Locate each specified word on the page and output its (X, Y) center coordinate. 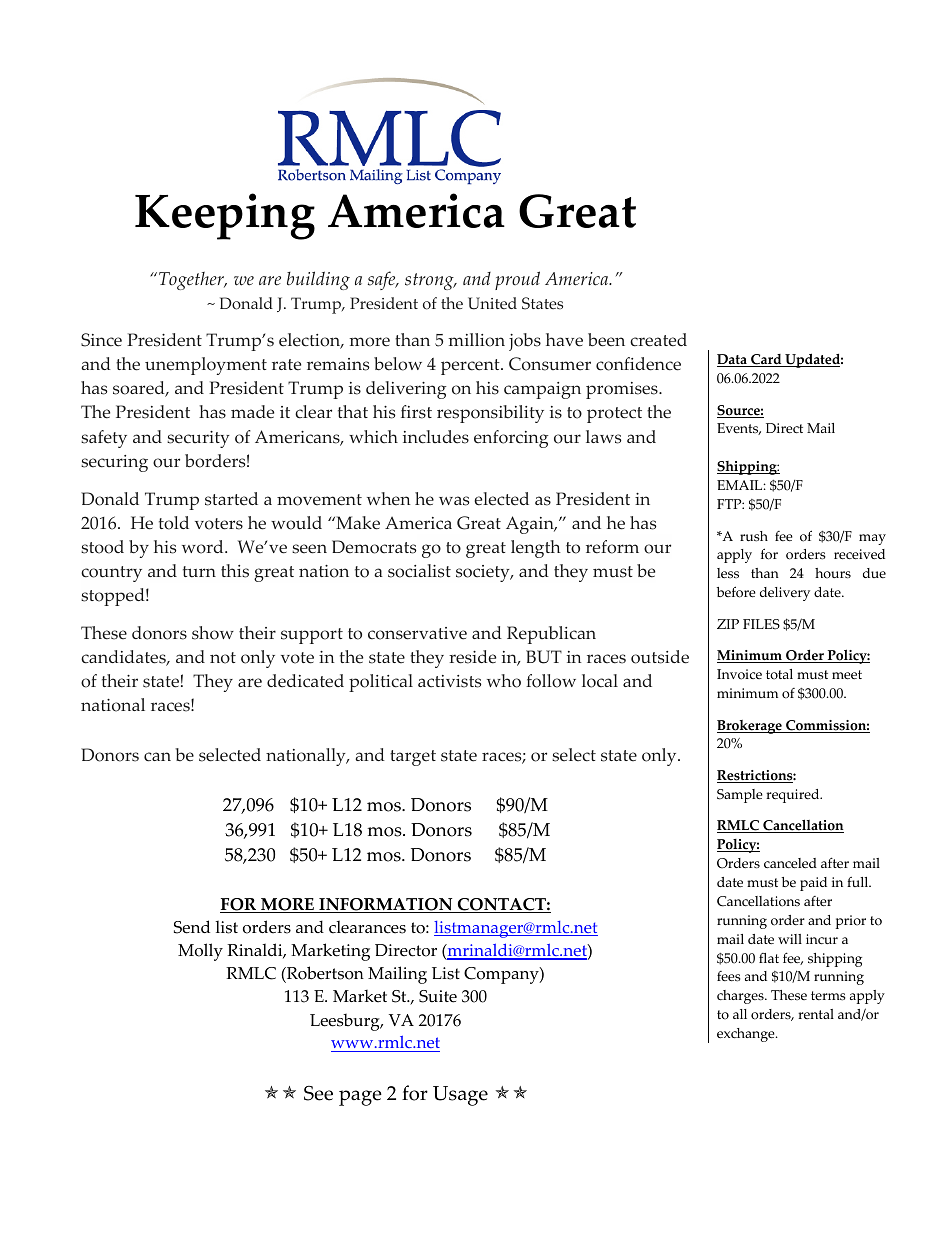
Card (766, 360)
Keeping (225, 216)
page (360, 1098)
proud (517, 280)
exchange (747, 1035)
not (223, 658)
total (779, 674)
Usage (460, 1096)
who (504, 681)
